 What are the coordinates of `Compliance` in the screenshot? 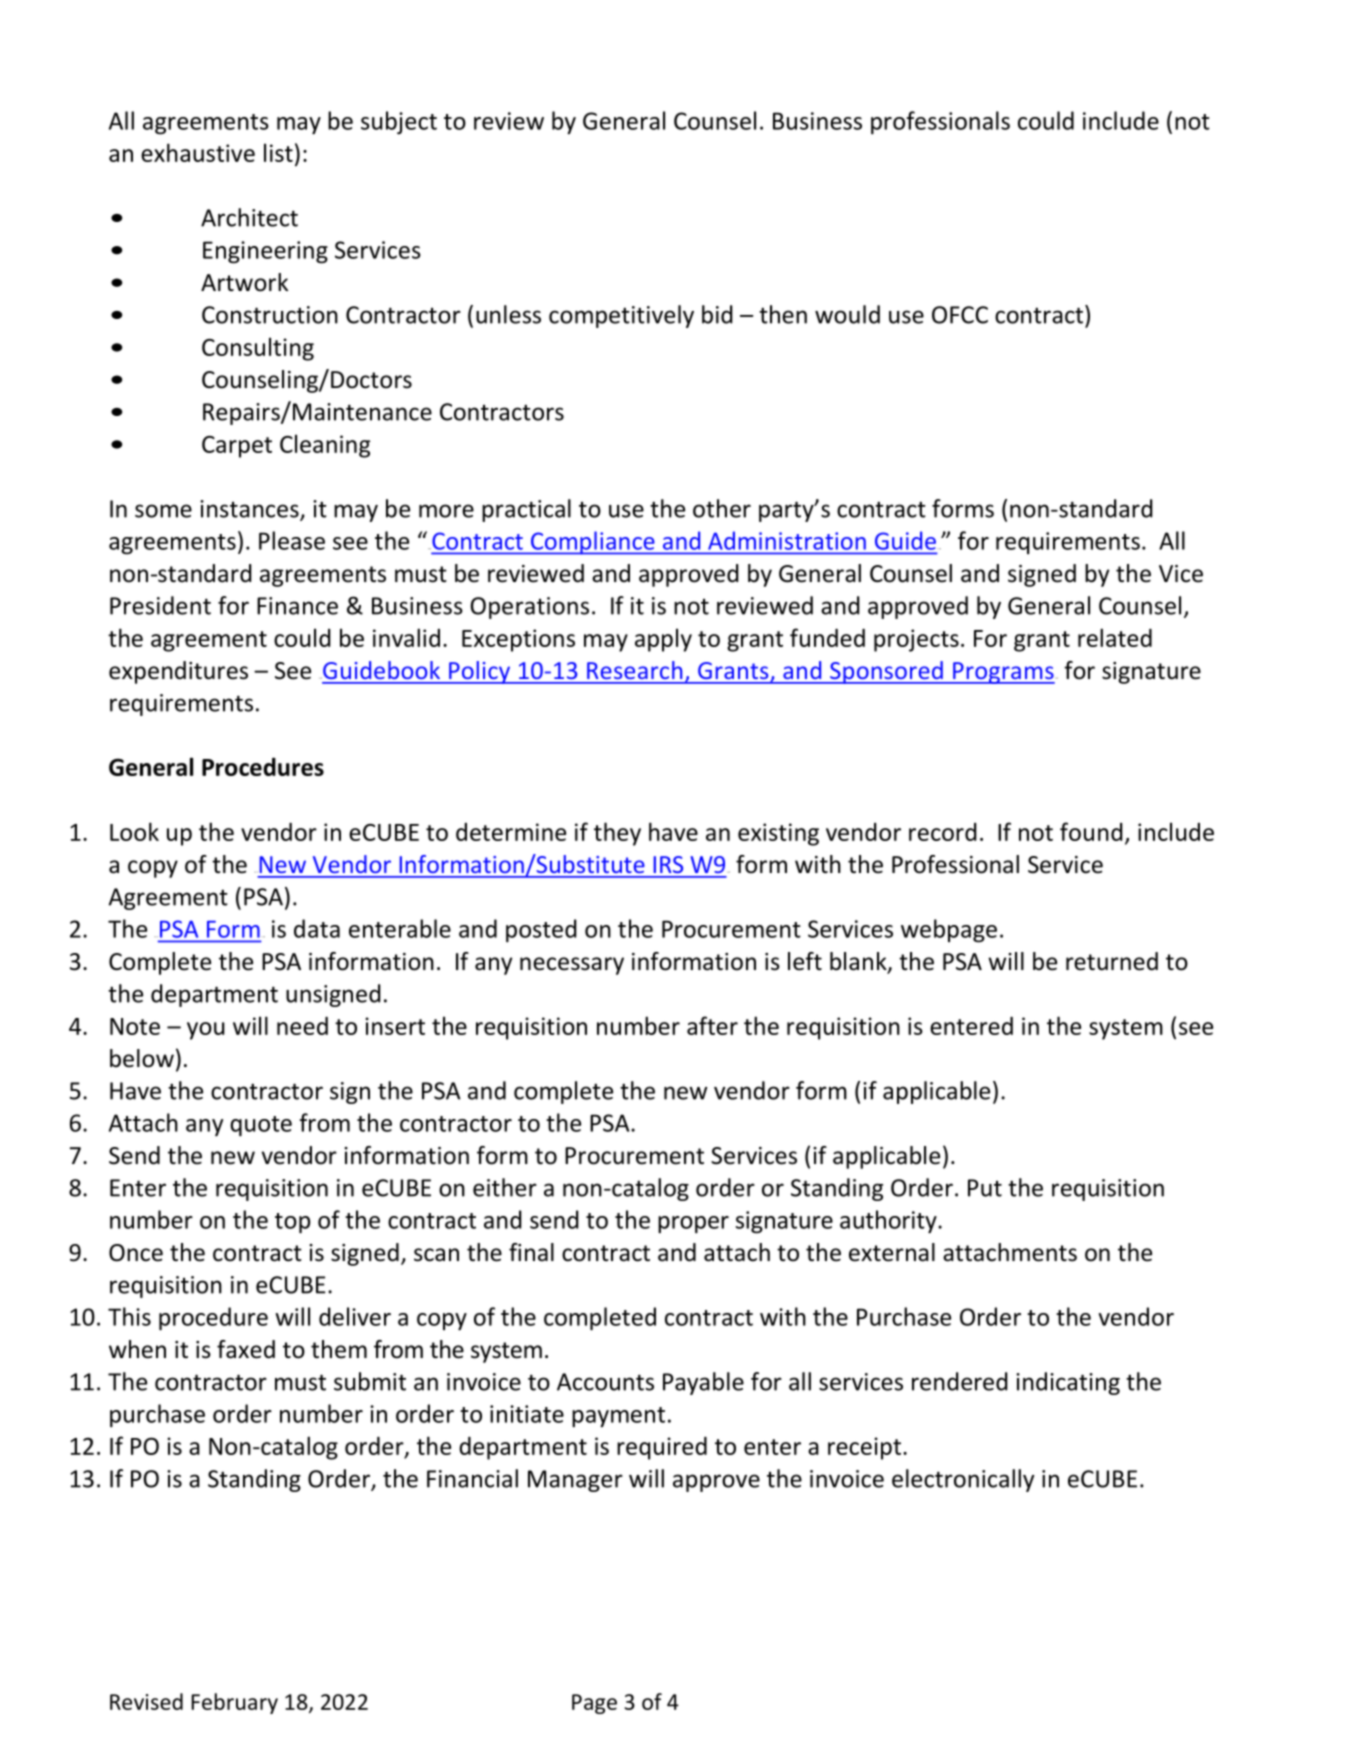 It's located at (593, 543).
